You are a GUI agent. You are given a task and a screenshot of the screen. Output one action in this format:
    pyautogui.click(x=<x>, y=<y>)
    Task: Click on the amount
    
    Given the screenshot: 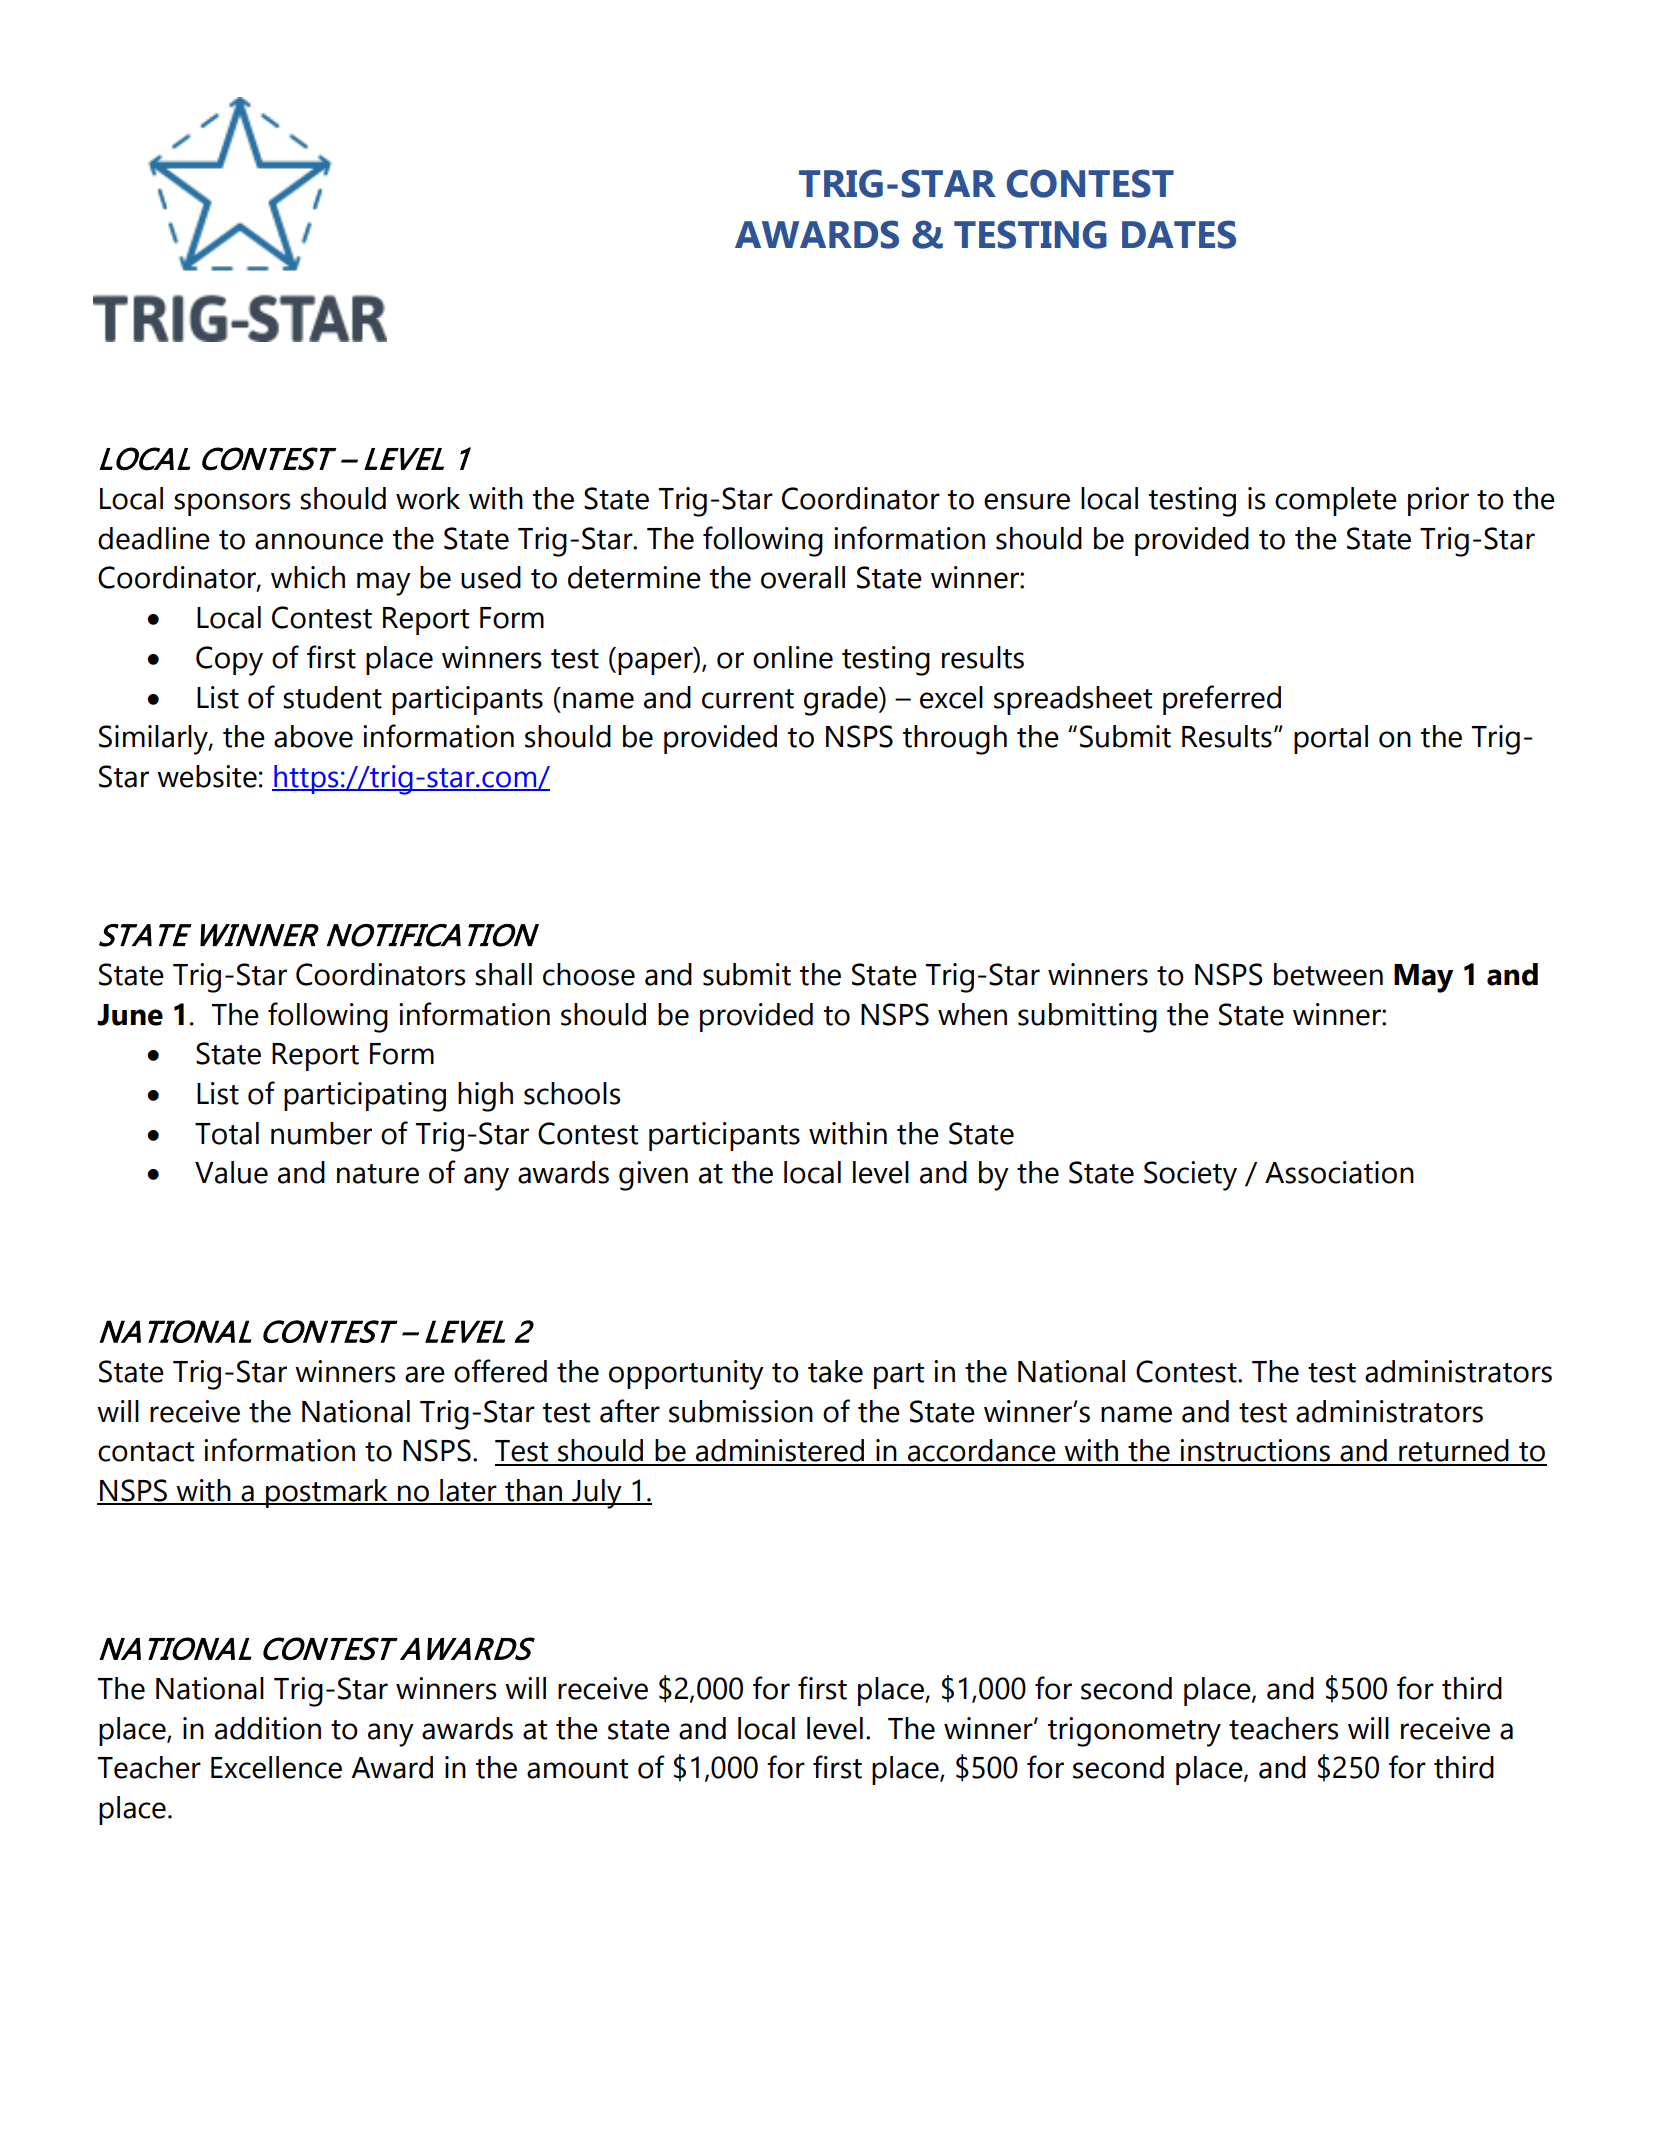 What is the action you would take?
    pyautogui.click(x=577, y=1769)
